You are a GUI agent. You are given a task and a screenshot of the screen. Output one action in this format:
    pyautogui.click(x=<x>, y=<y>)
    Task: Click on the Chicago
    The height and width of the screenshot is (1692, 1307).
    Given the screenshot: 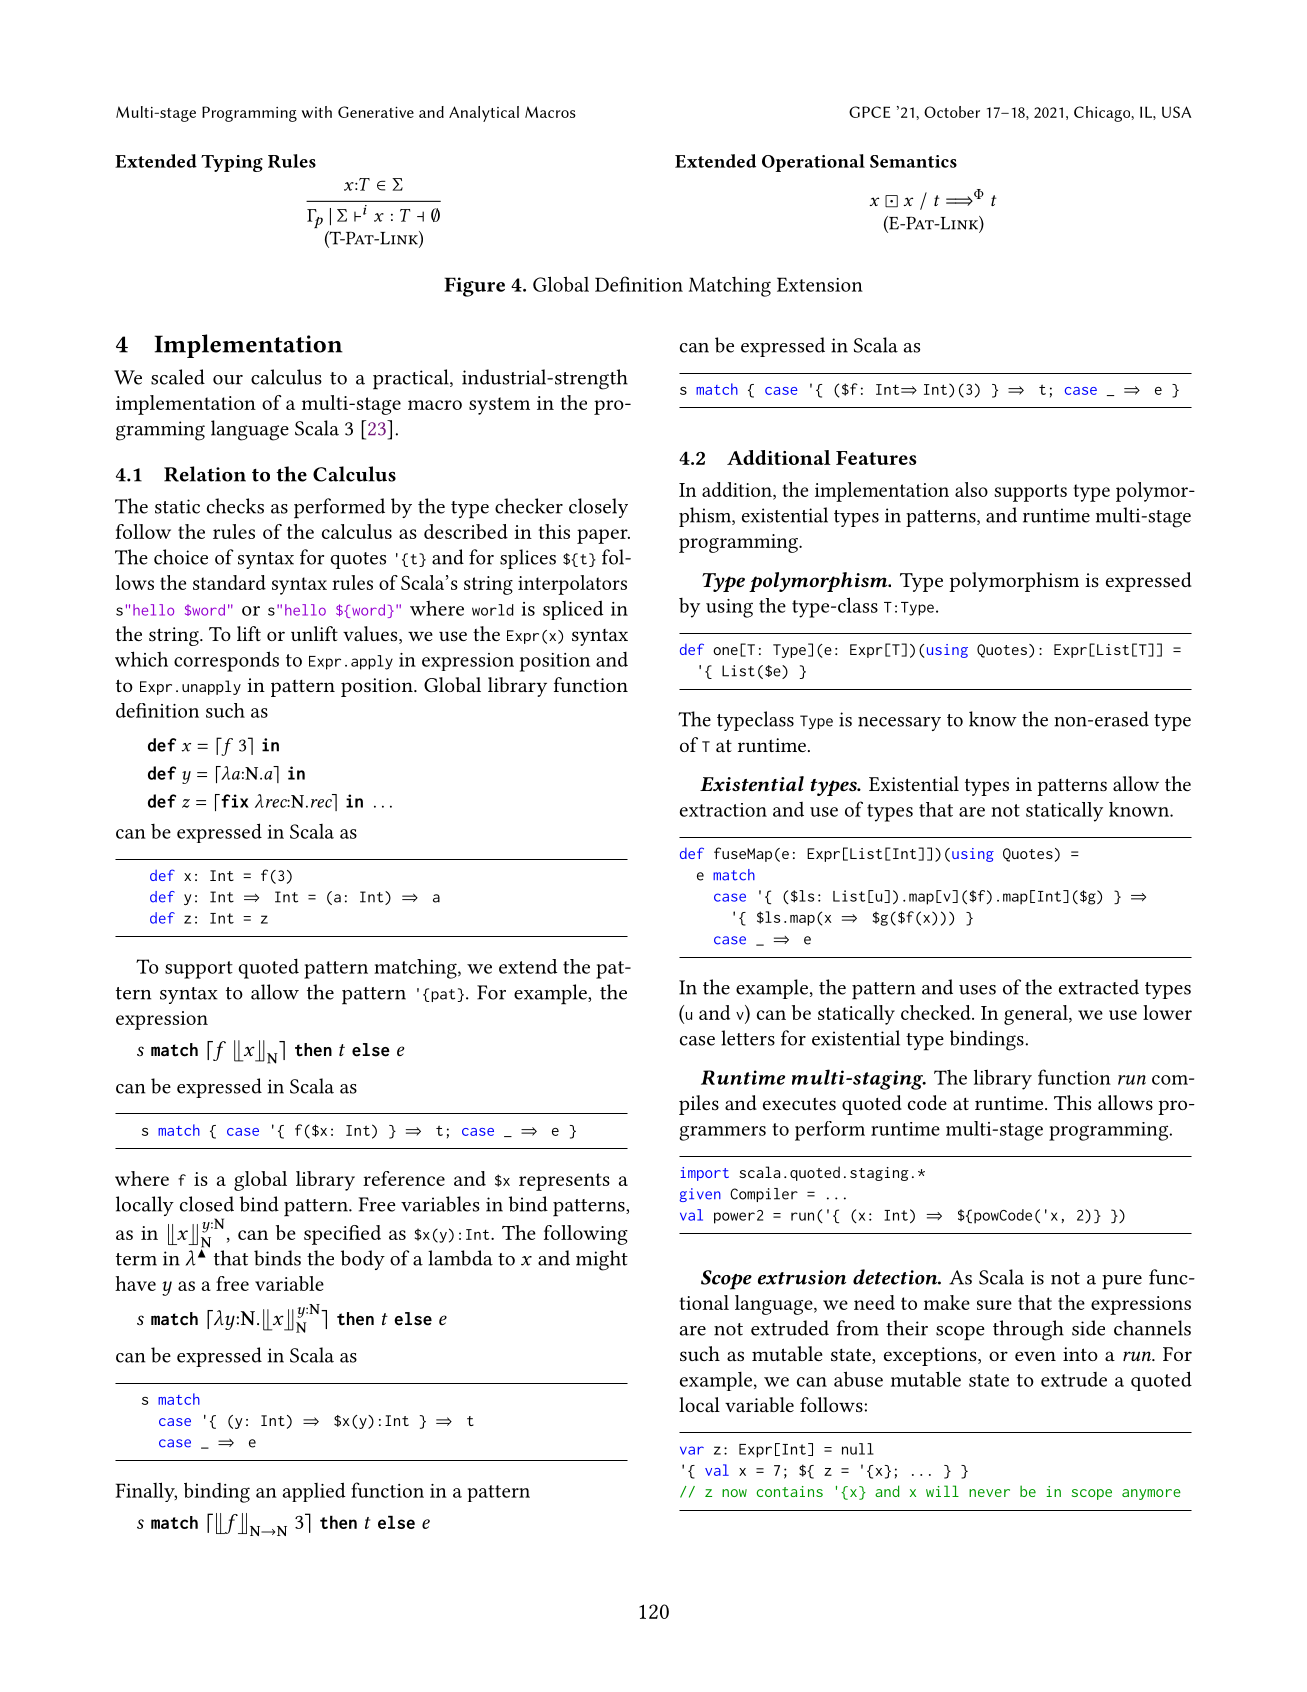 What is the action you would take?
    pyautogui.click(x=1103, y=114)
